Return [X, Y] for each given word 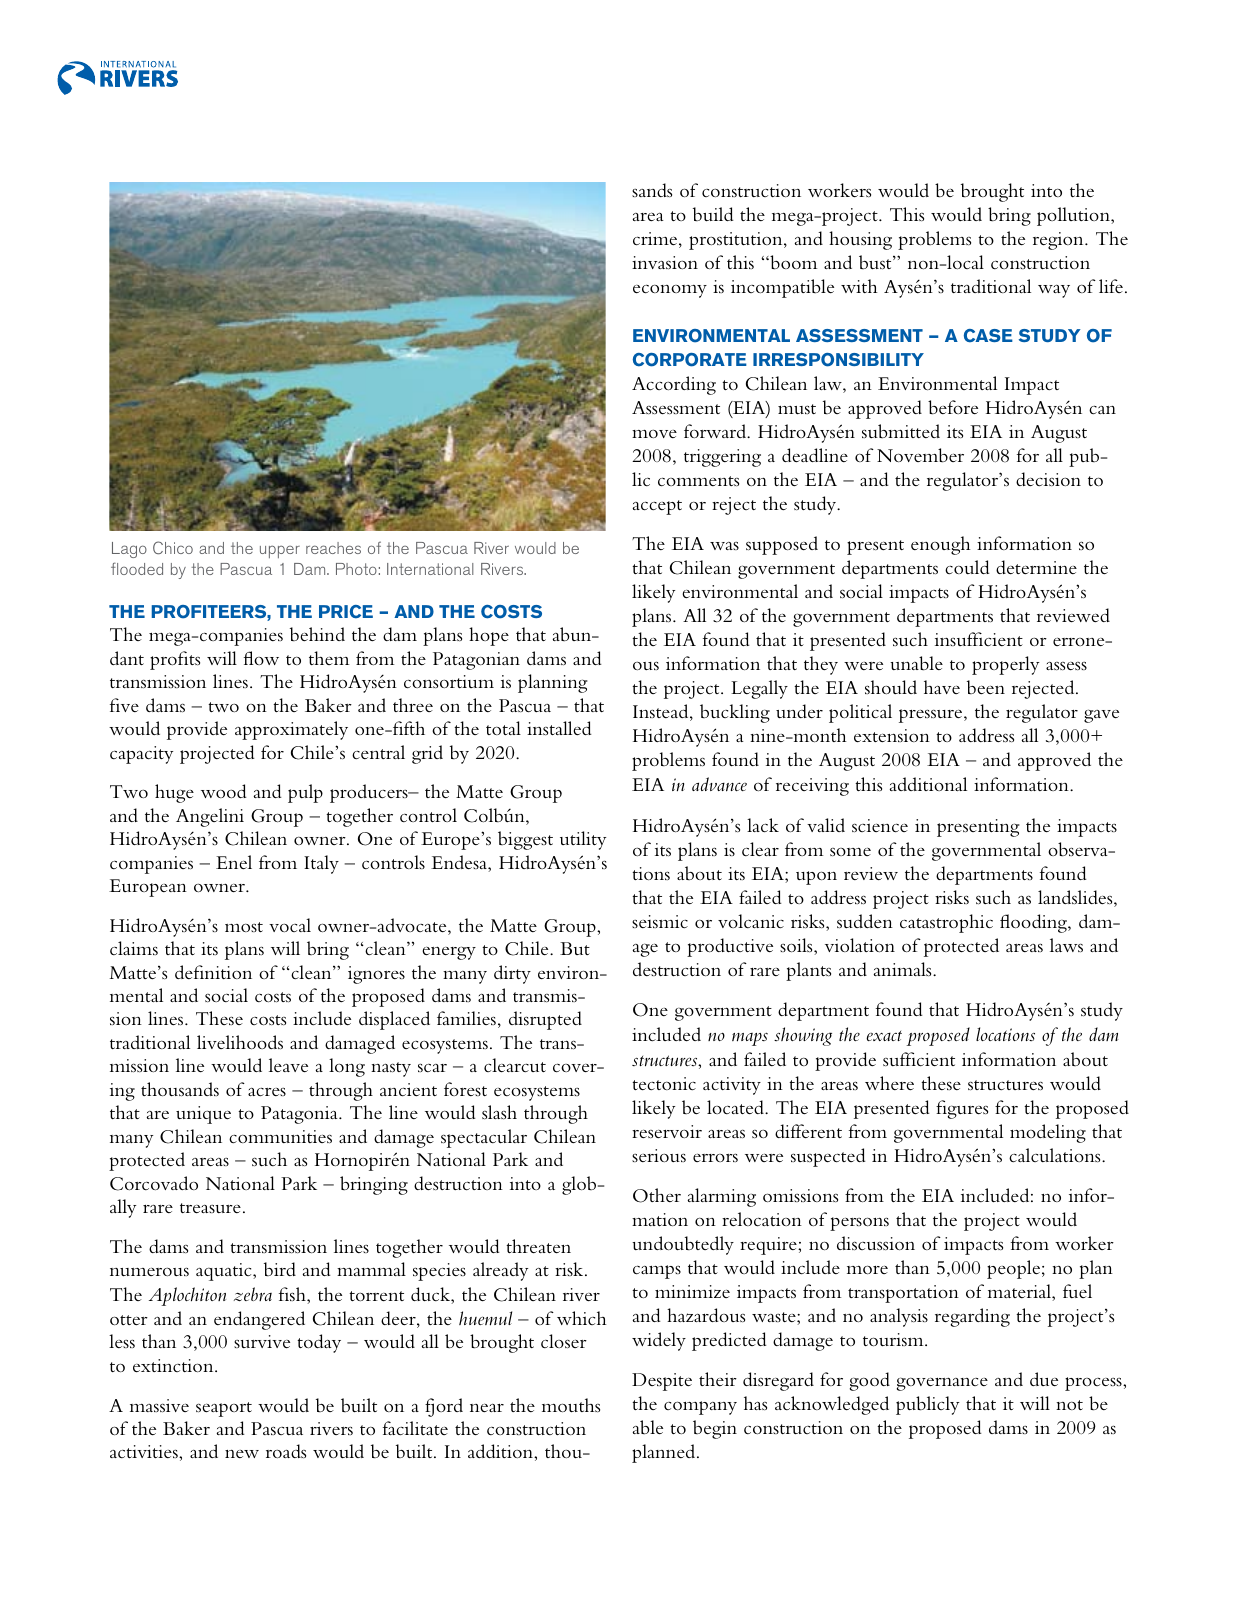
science [880, 826]
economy [670, 291]
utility [583, 840]
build [713, 214]
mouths [571, 1405]
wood [224, 791]
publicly [927, 1405]
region [1059, 241]
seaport [224, 1409]
